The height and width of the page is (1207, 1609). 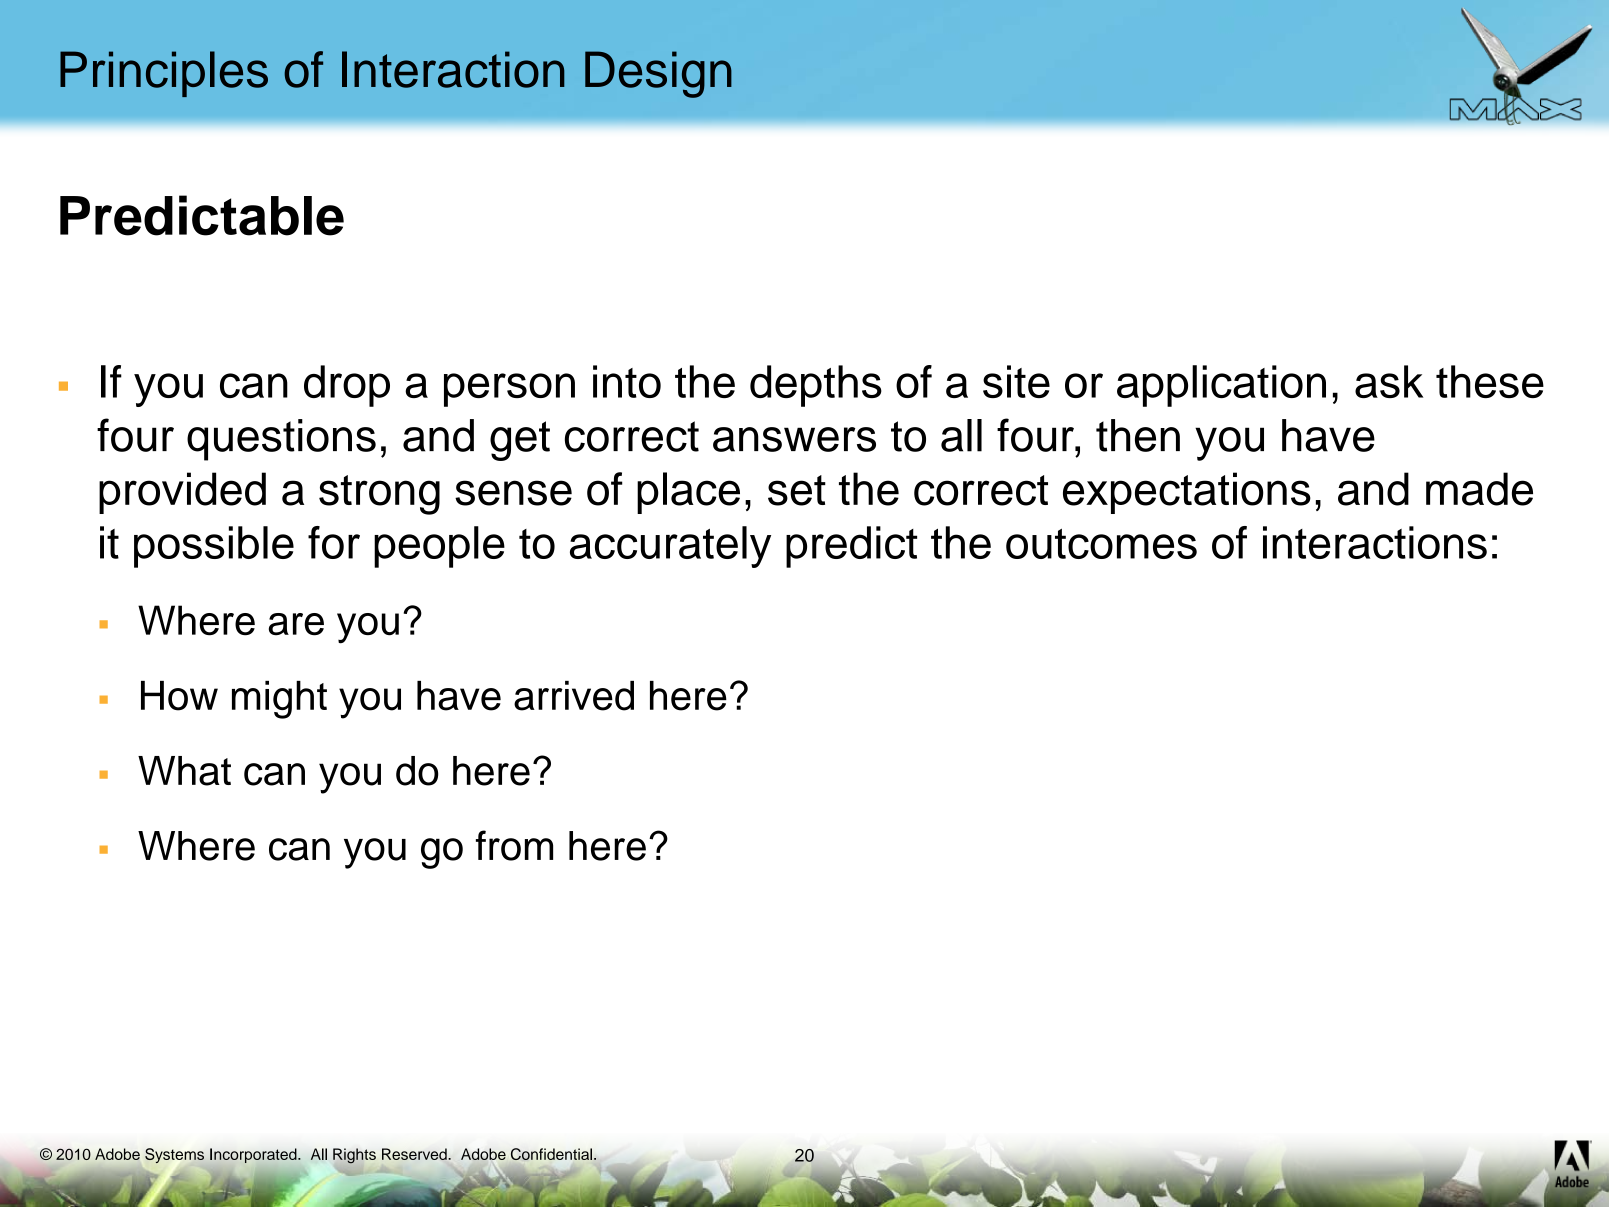 I want to click on What, so click(x=184, y=771).
